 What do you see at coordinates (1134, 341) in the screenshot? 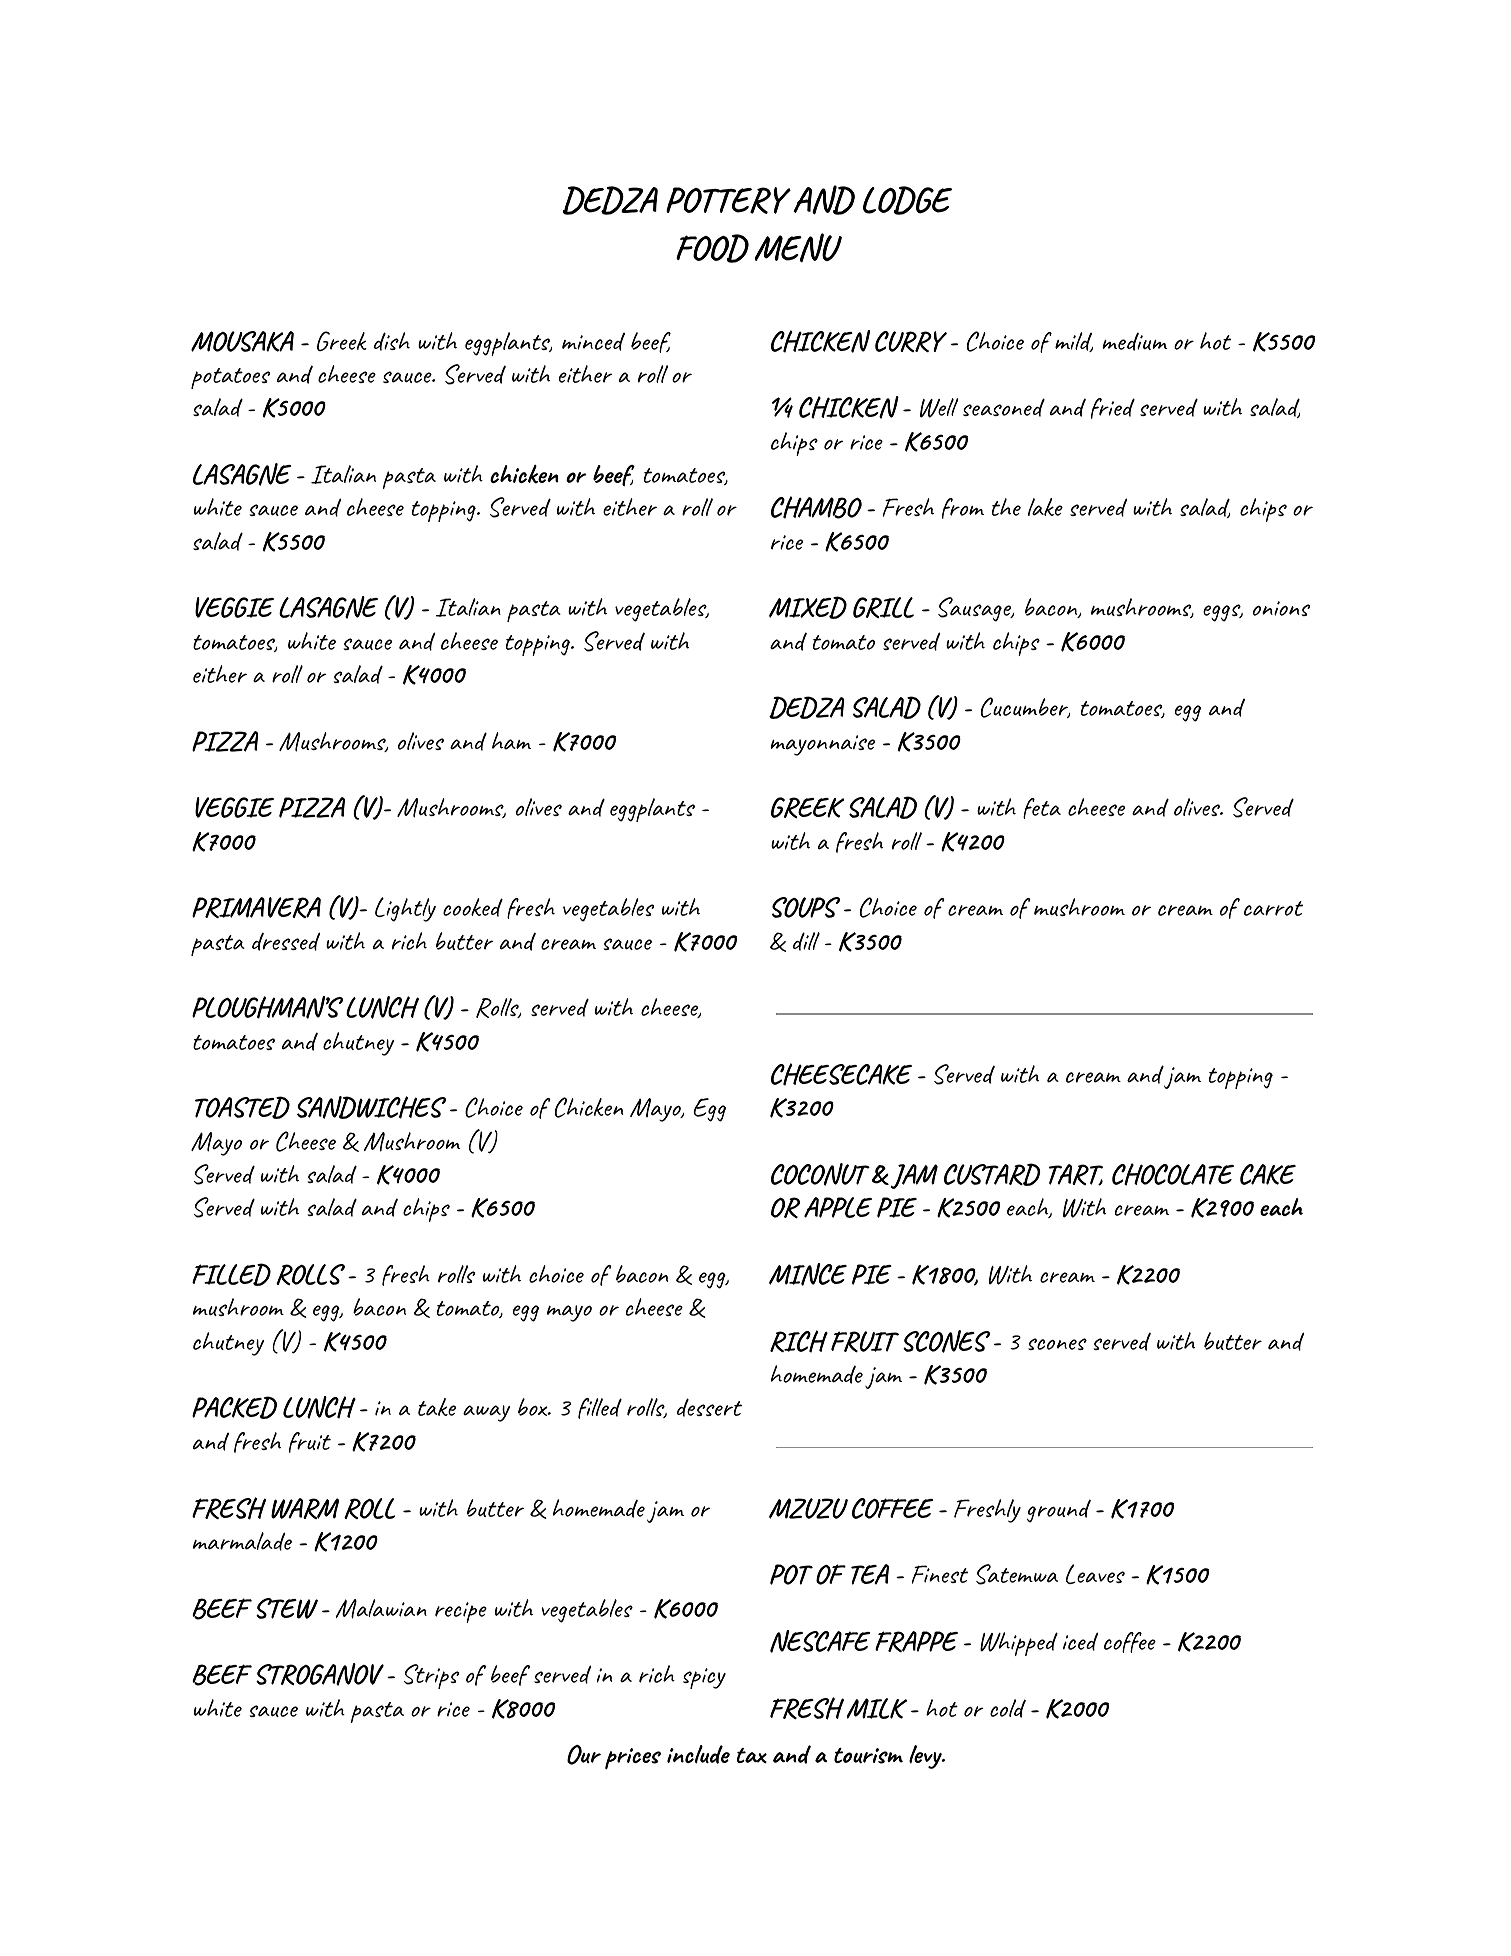
I see `medium` at bounding box center [1134, 341].
